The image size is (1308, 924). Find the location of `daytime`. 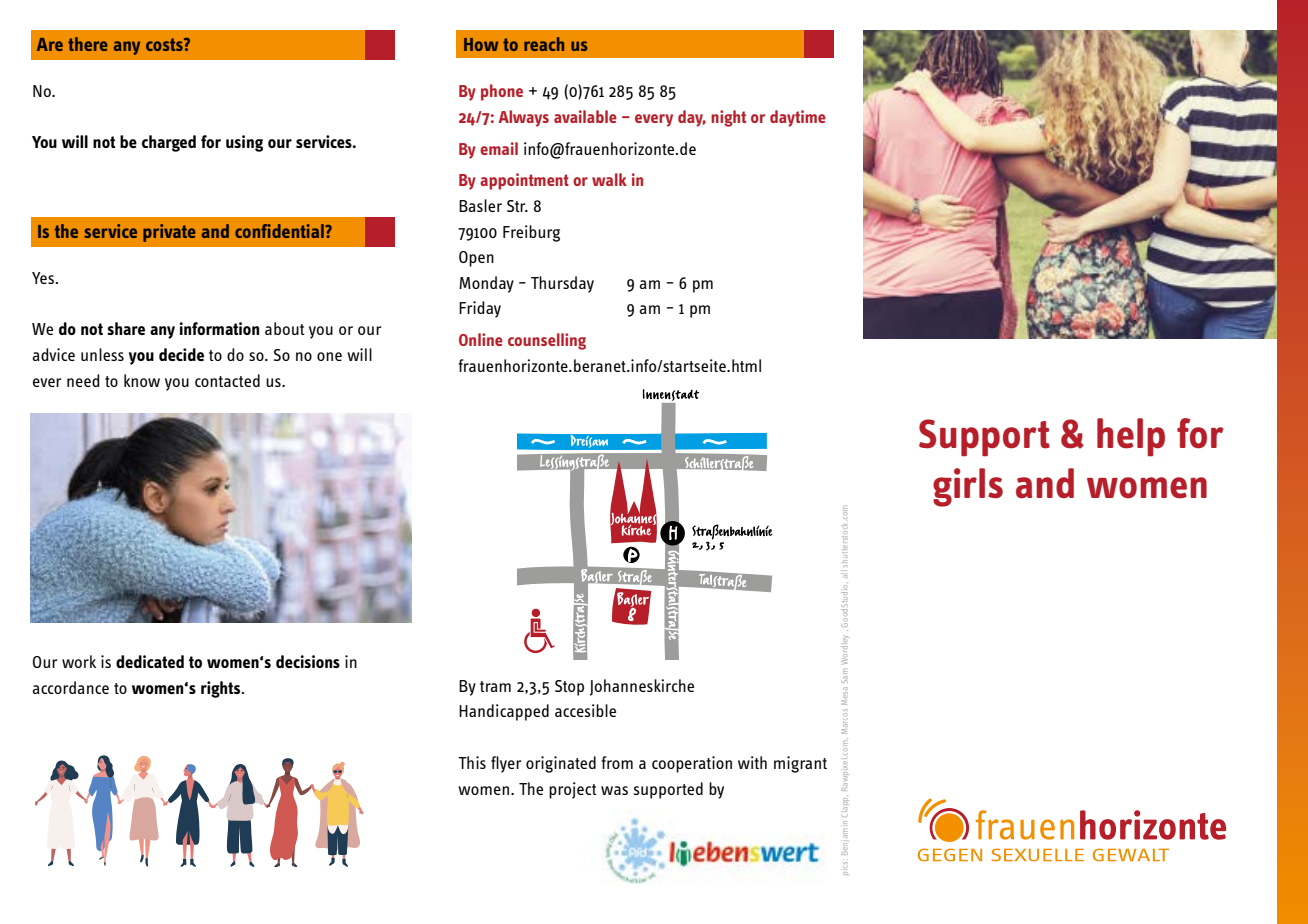

daytime is located at coordinates (798, 118).
